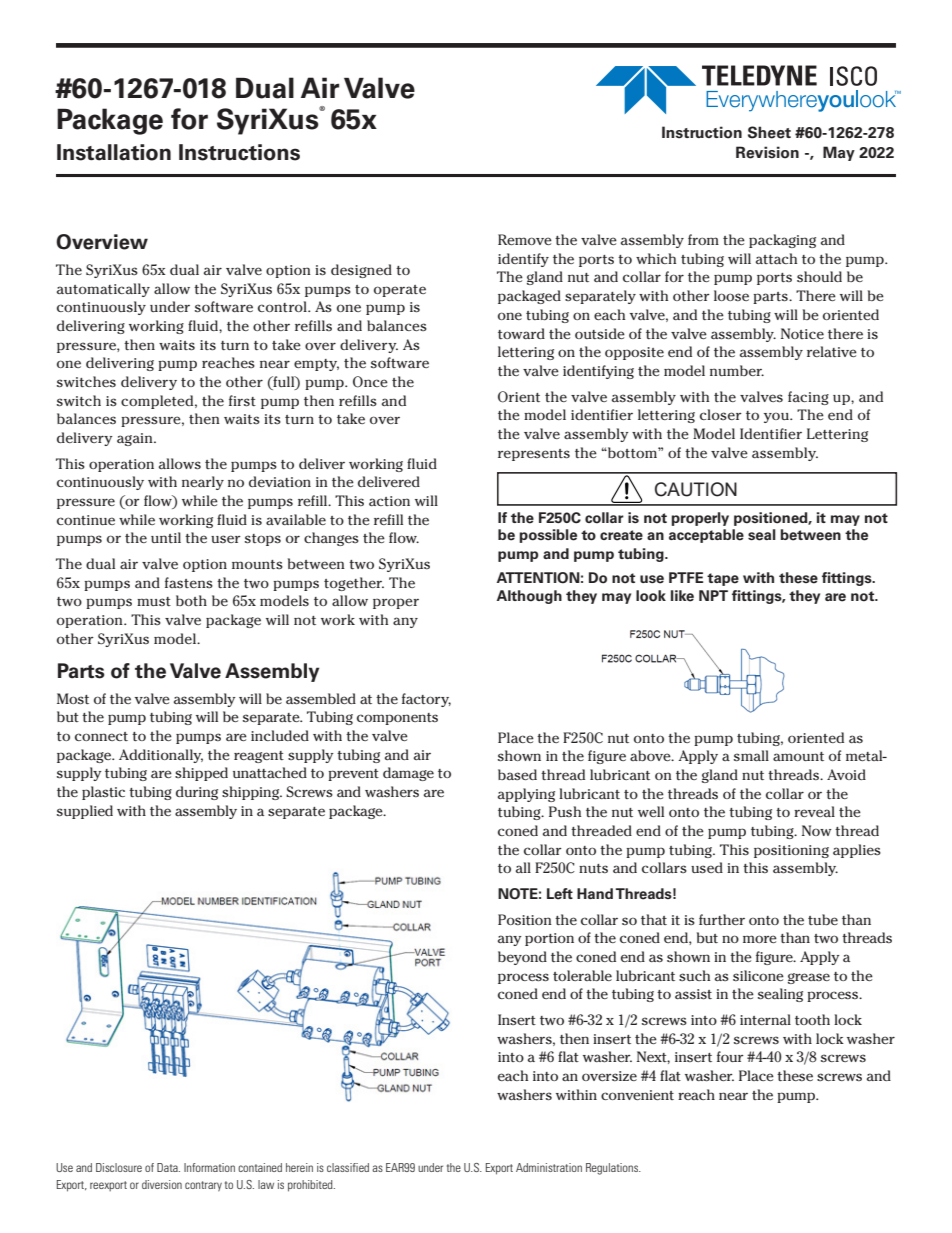  I want to click on Installation, so click(114, 152).
